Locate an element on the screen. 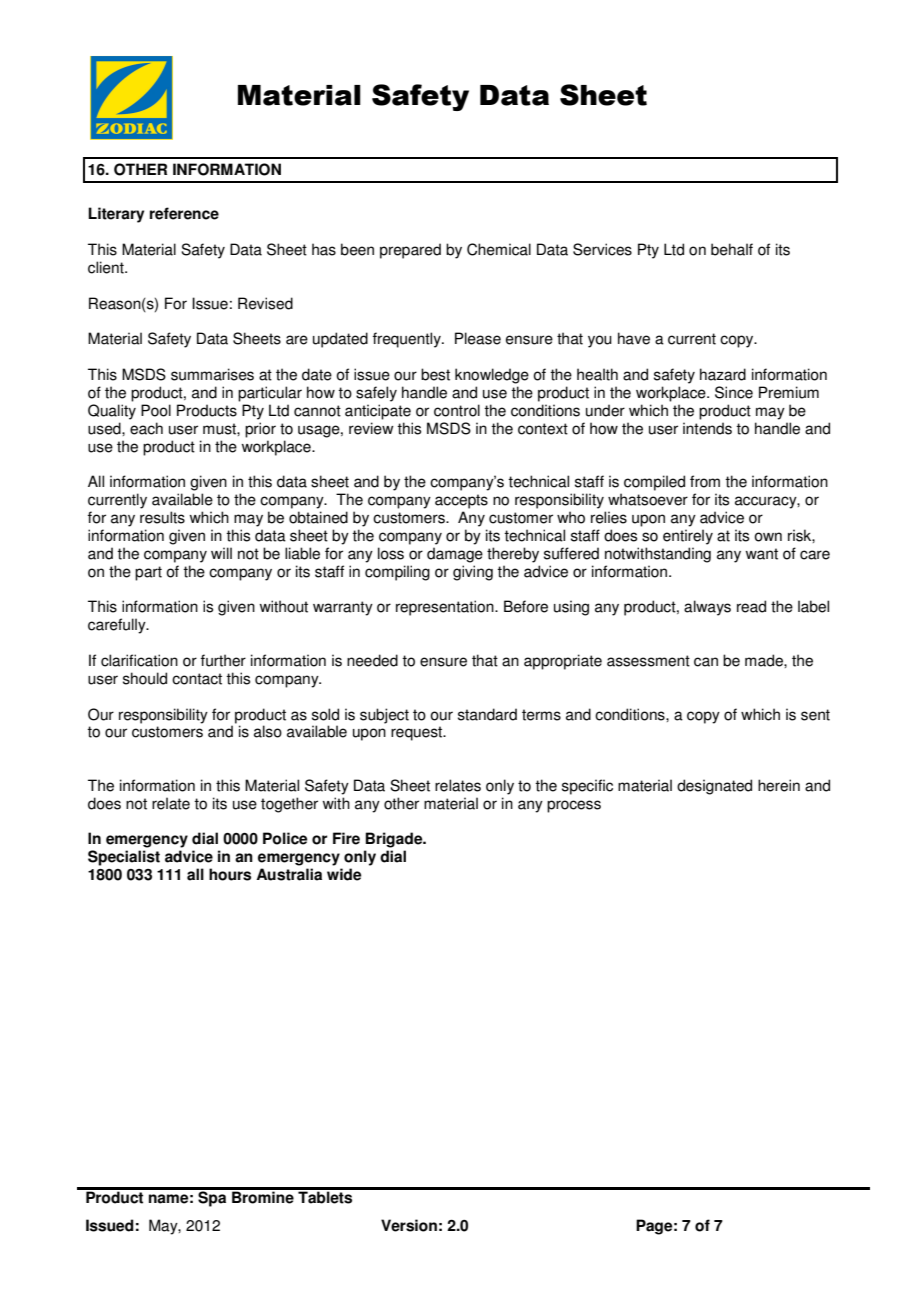  hours is located at coordinates (230, 874).
